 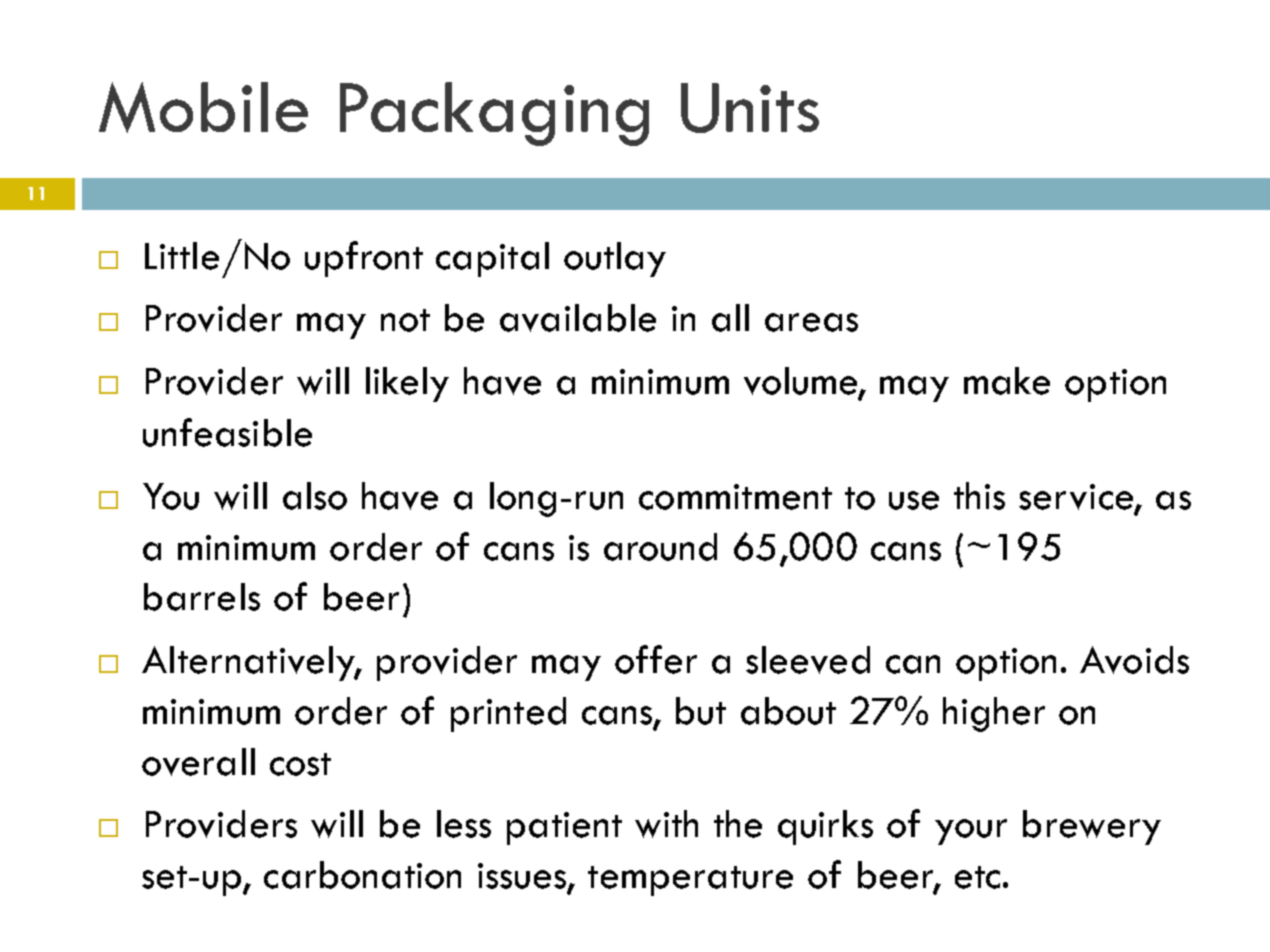 What do you see at coordinates (735, 497) in the page?
I see `commitment` at bounding box center [735, 497].
